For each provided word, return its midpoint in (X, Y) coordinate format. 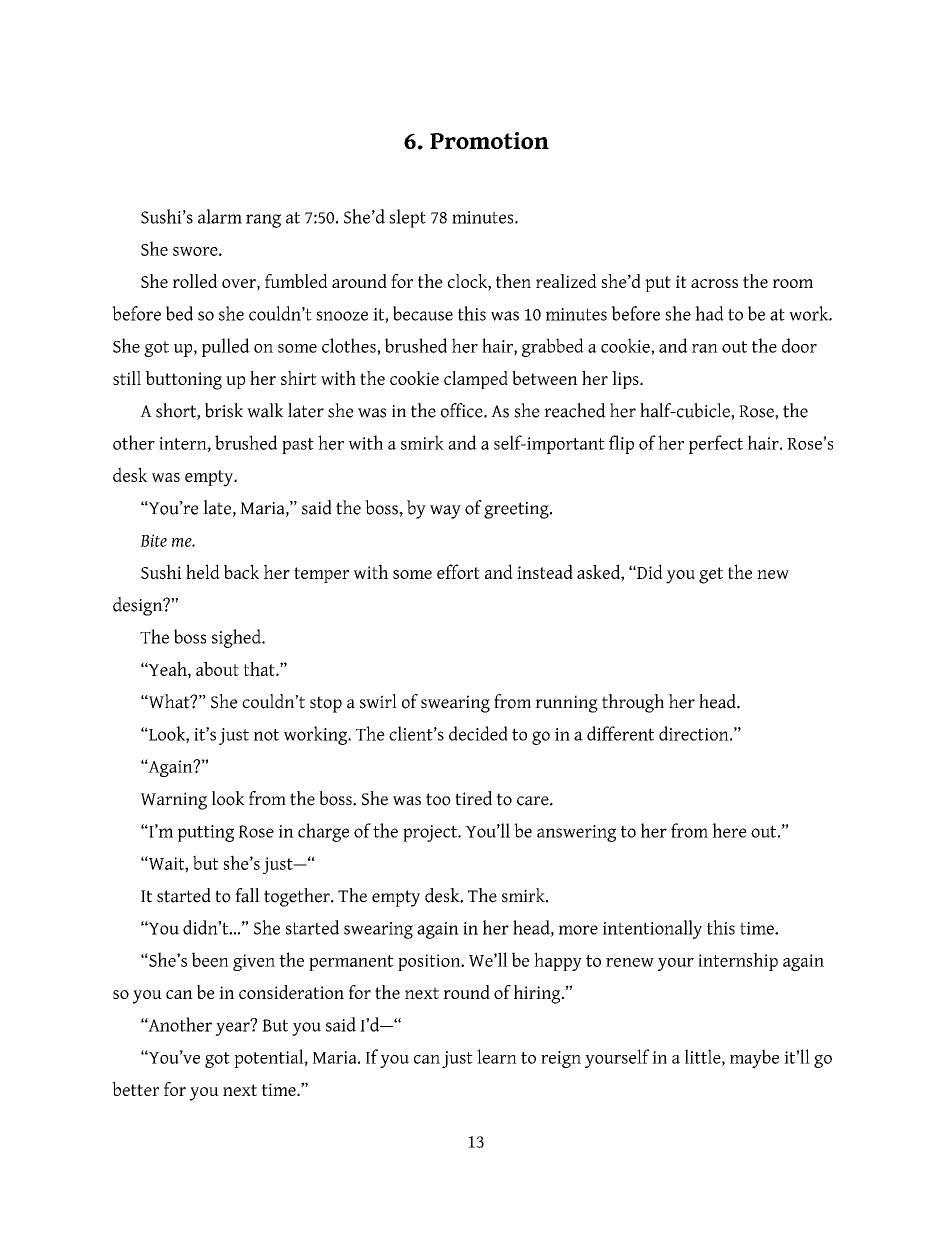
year (233, 1028)
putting (206, 833)
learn (497, 1056)
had (709, 313)
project (431, 833)
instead (545, 571)
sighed (238, 638)
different (620, 733)
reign (561, 1059)
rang (263, 221)
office (463, 410)
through (633, 703)
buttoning (183, 380)
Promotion (489, 141)
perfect (716, 444)
